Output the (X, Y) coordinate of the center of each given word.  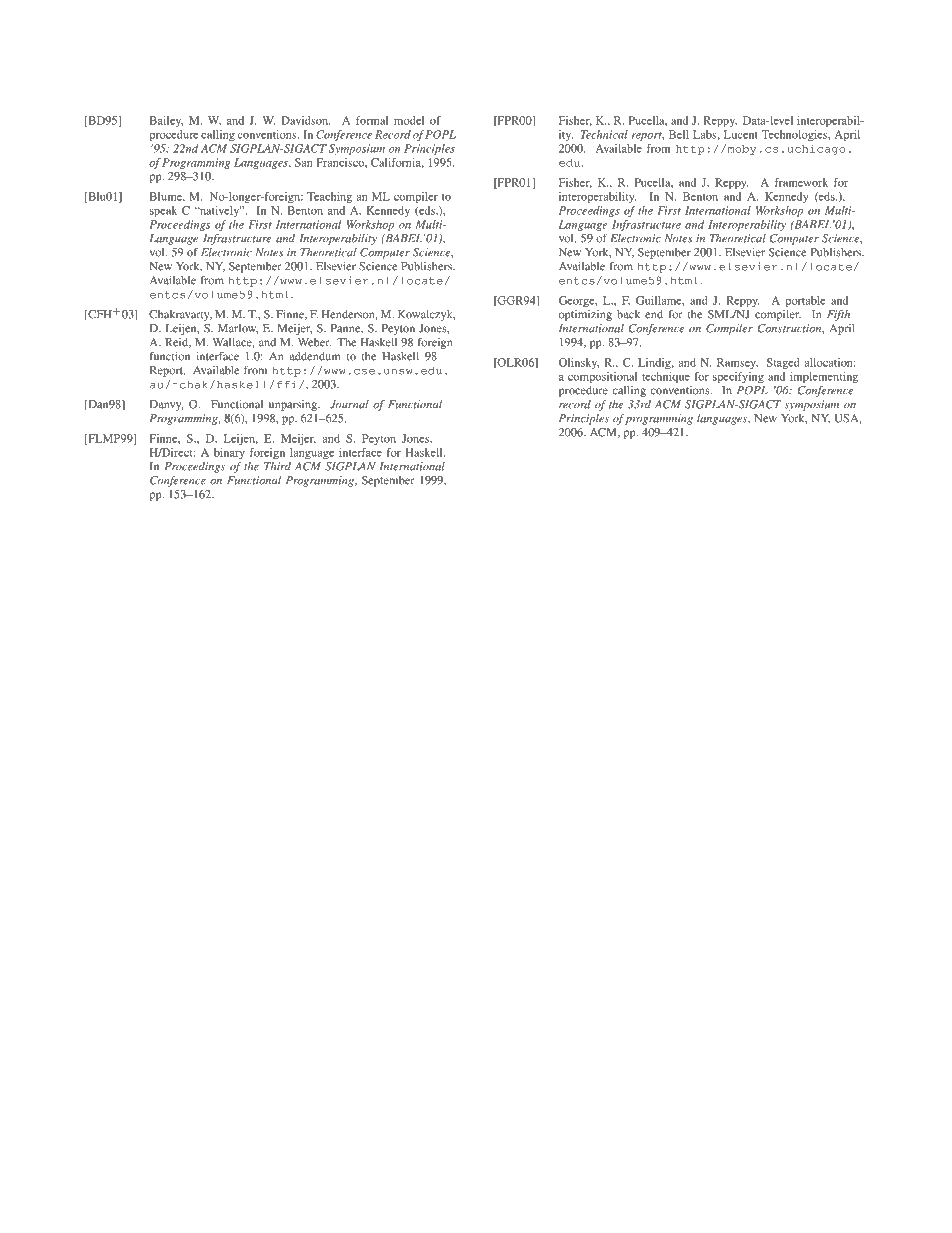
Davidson (306, 120)
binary (229, 453)
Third (277, 466)
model (409, 120)
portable (805, 301)
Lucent (741, 134)
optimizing (585, 315)
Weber (314, 342)
